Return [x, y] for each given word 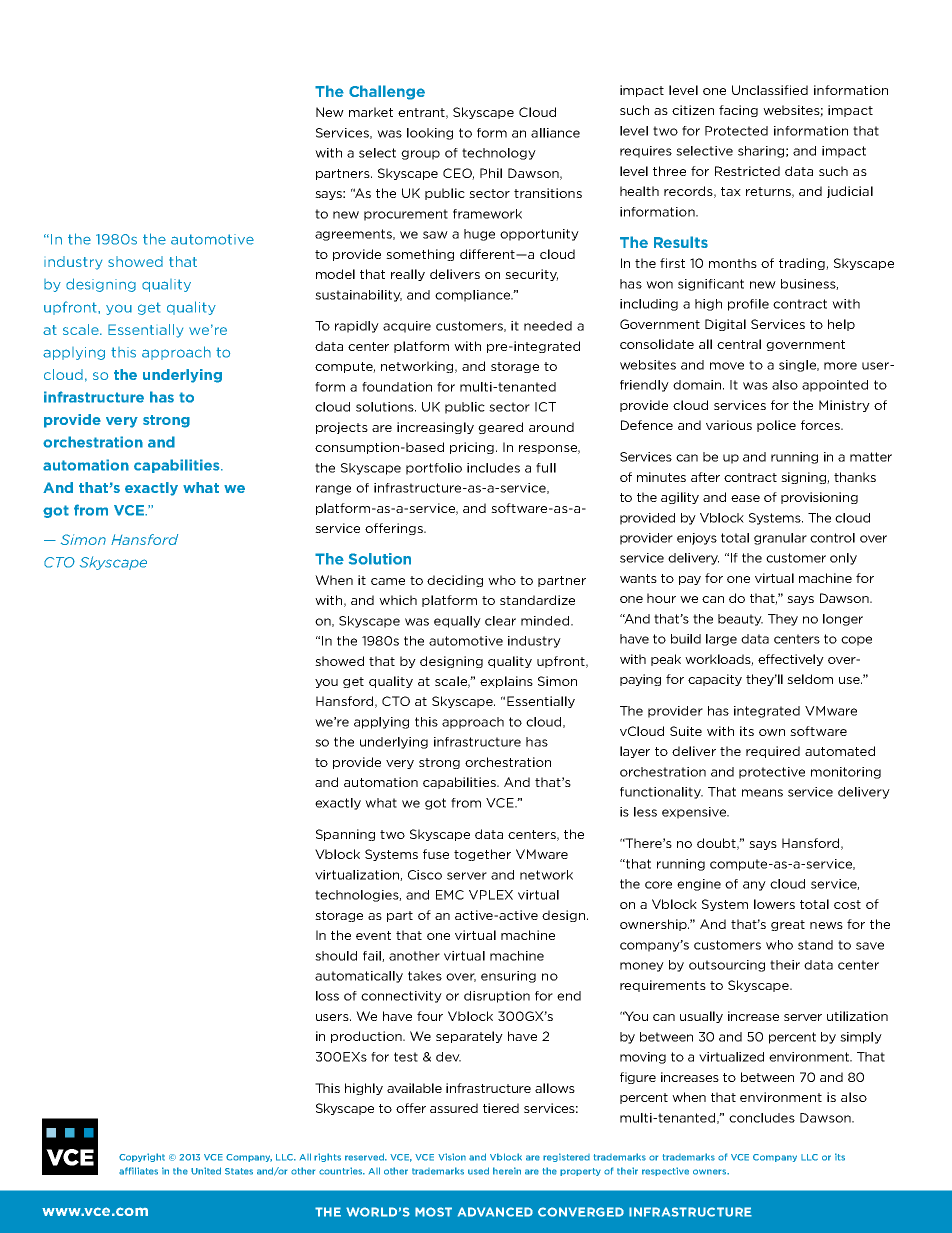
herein [507, 1171]
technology [499, 154]
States [239, 1171]
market [371, 112]
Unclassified [770, 90]
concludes [762, 1118]
